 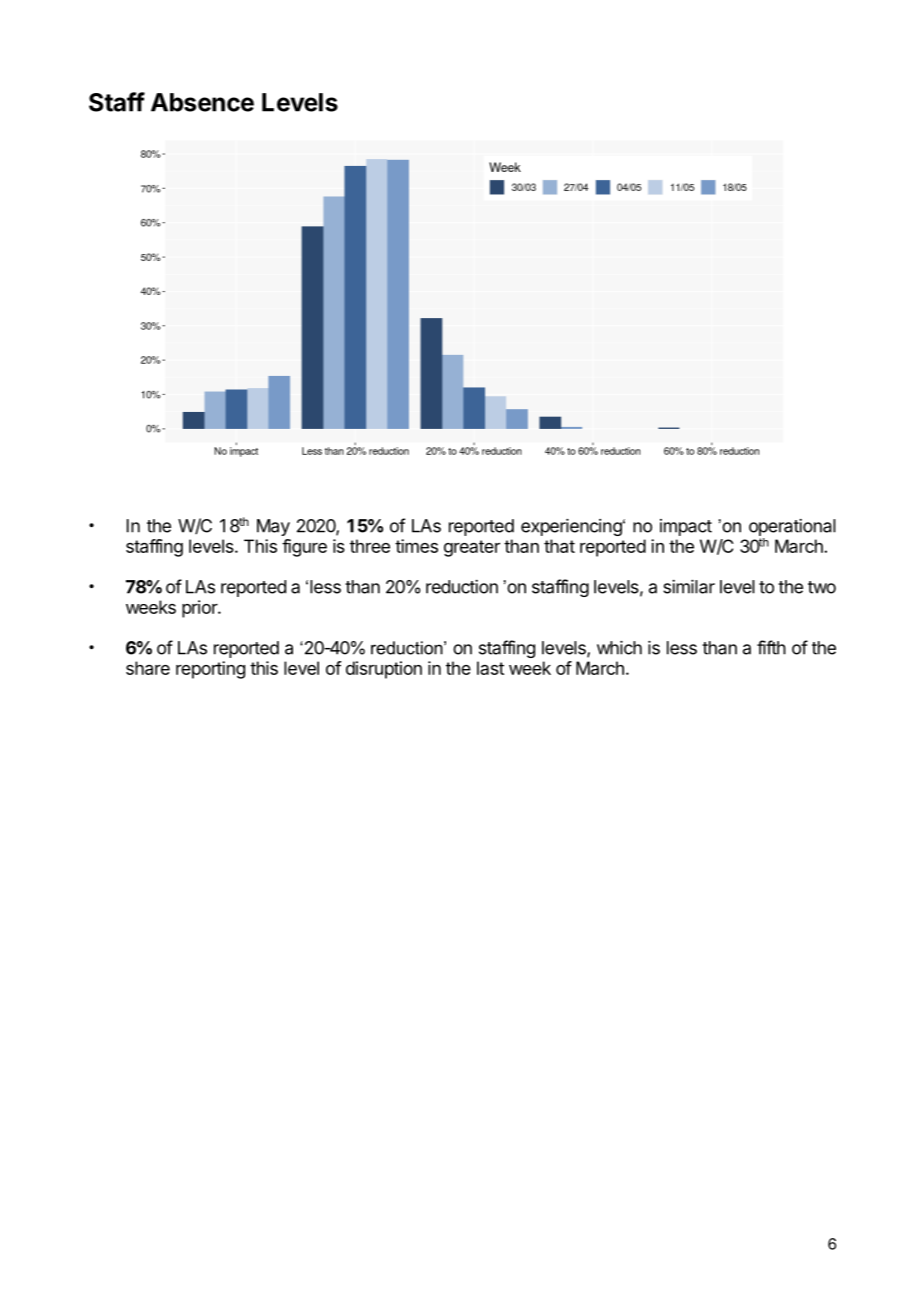 I want to click on two, so click(x=822, y=587).
